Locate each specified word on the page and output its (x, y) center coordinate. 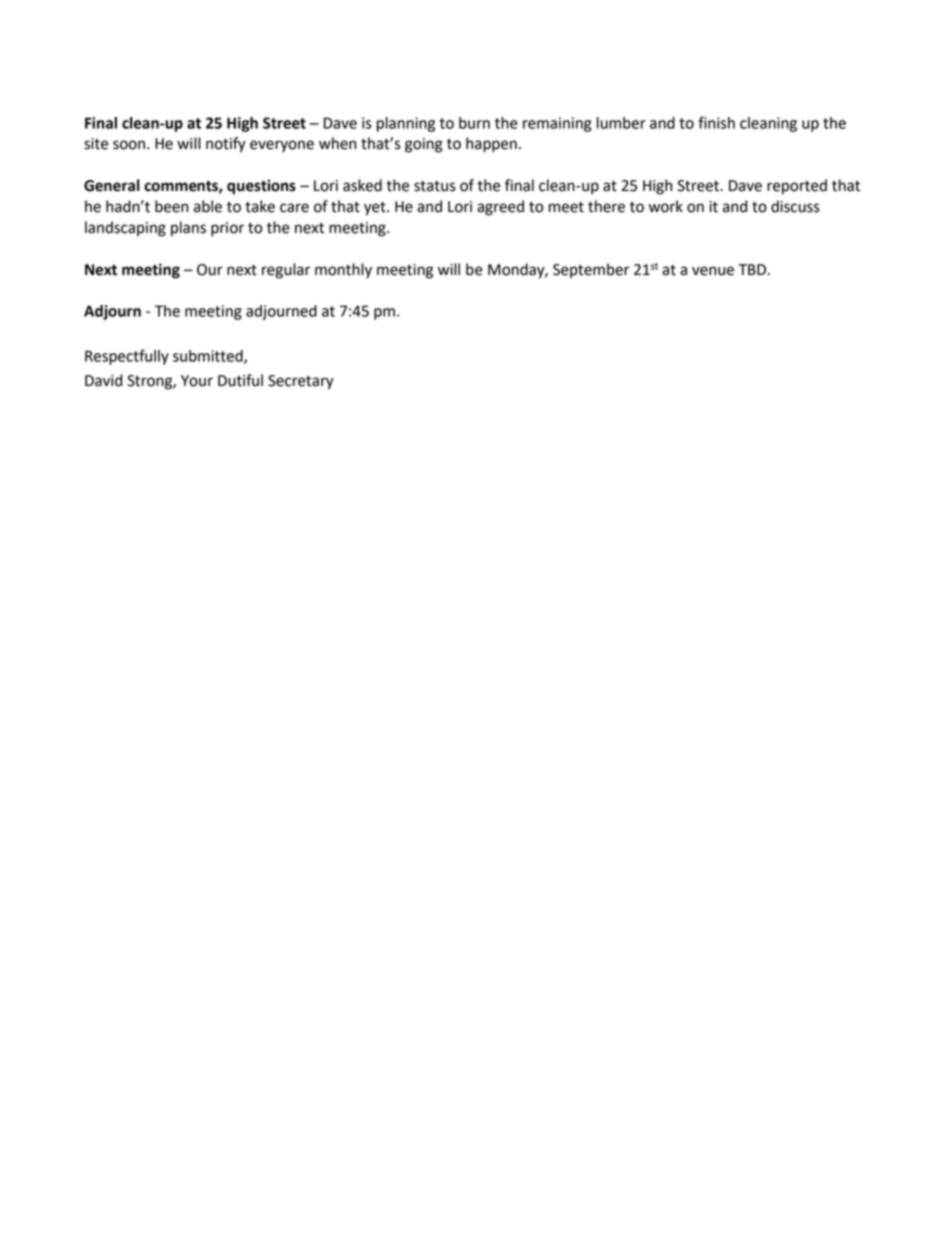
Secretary (301, 382)
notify (226, 145)
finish (716, 122)
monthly (343, 271)
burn (474, 123)
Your (197, 381)
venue (713, 271)
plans (188, 229)
